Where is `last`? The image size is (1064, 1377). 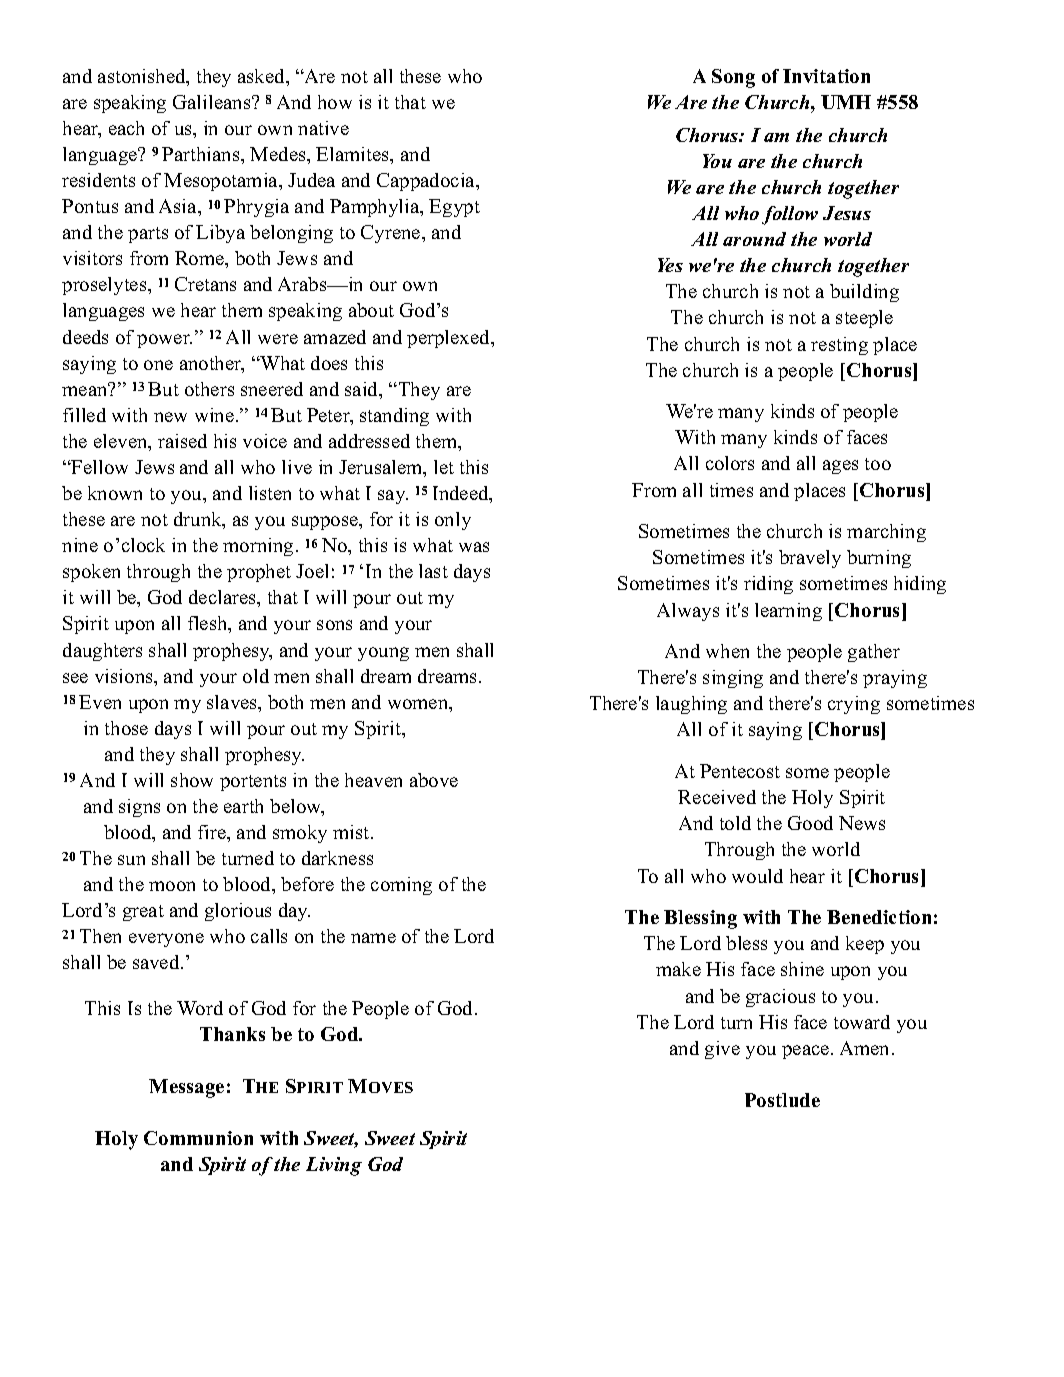
last is located at coordinates (433, 571).
